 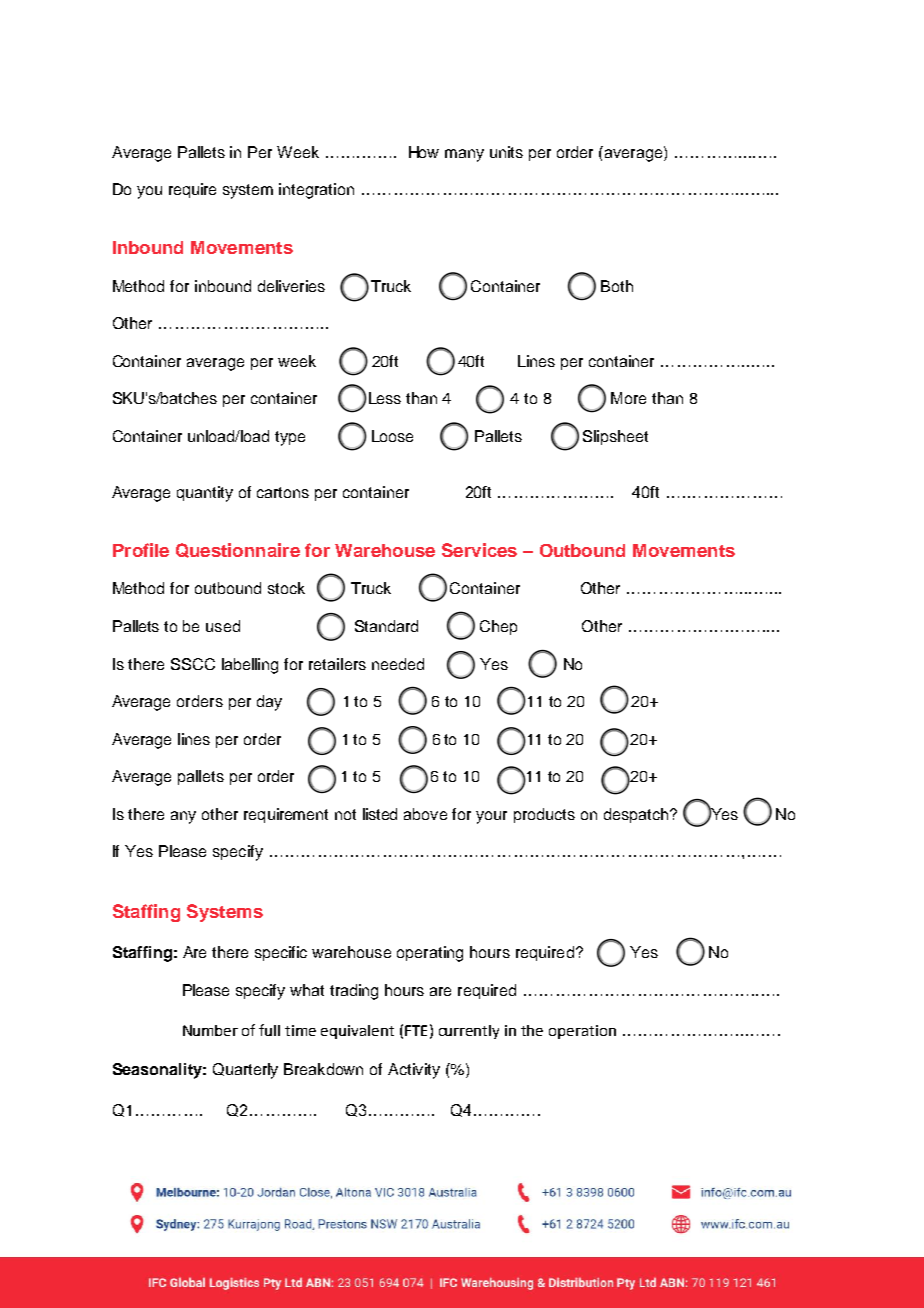 I want to click on Standard, so click(x=386, y=626).
